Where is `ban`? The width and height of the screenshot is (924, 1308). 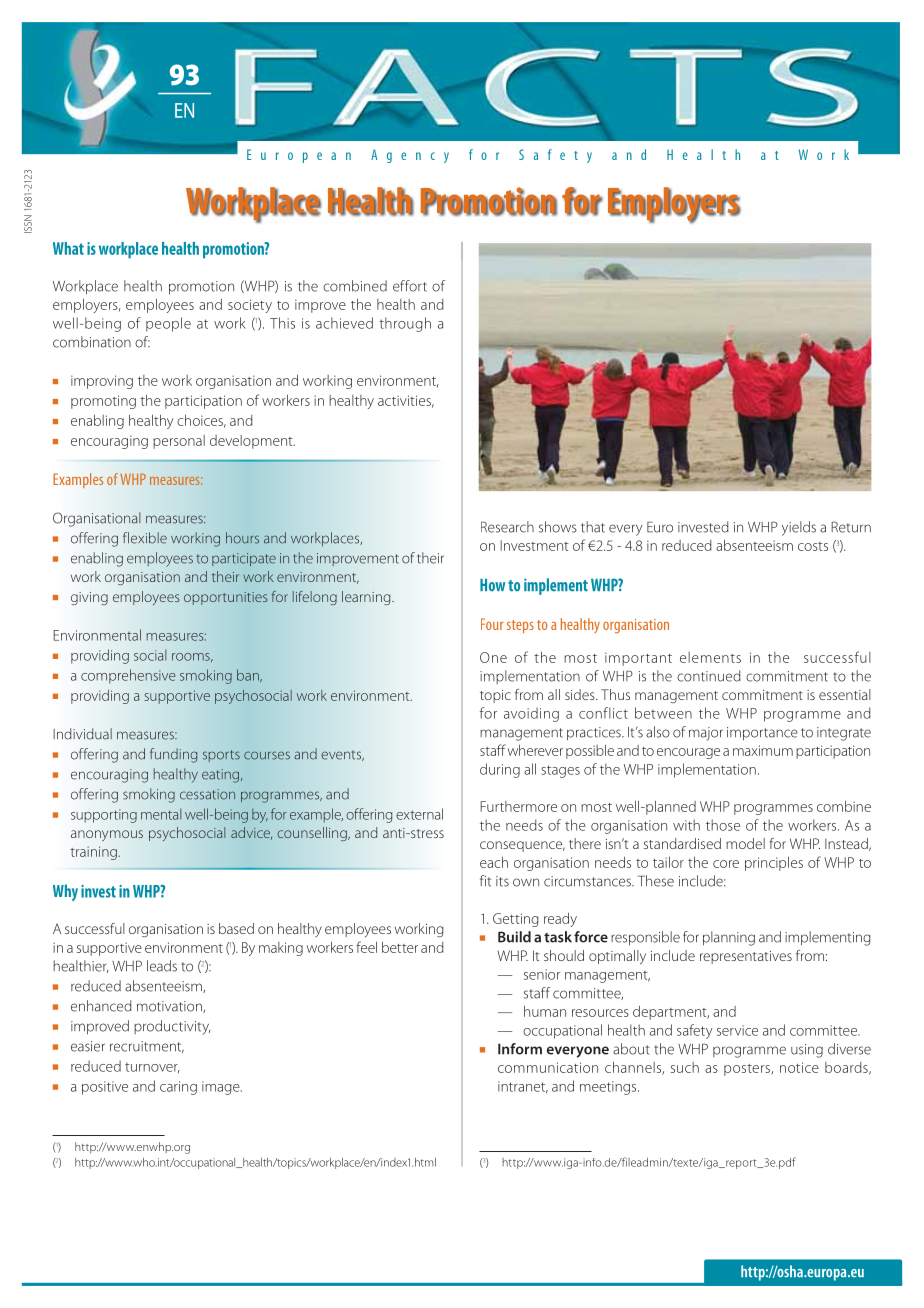
ban is located at coordinates (249, 675).
